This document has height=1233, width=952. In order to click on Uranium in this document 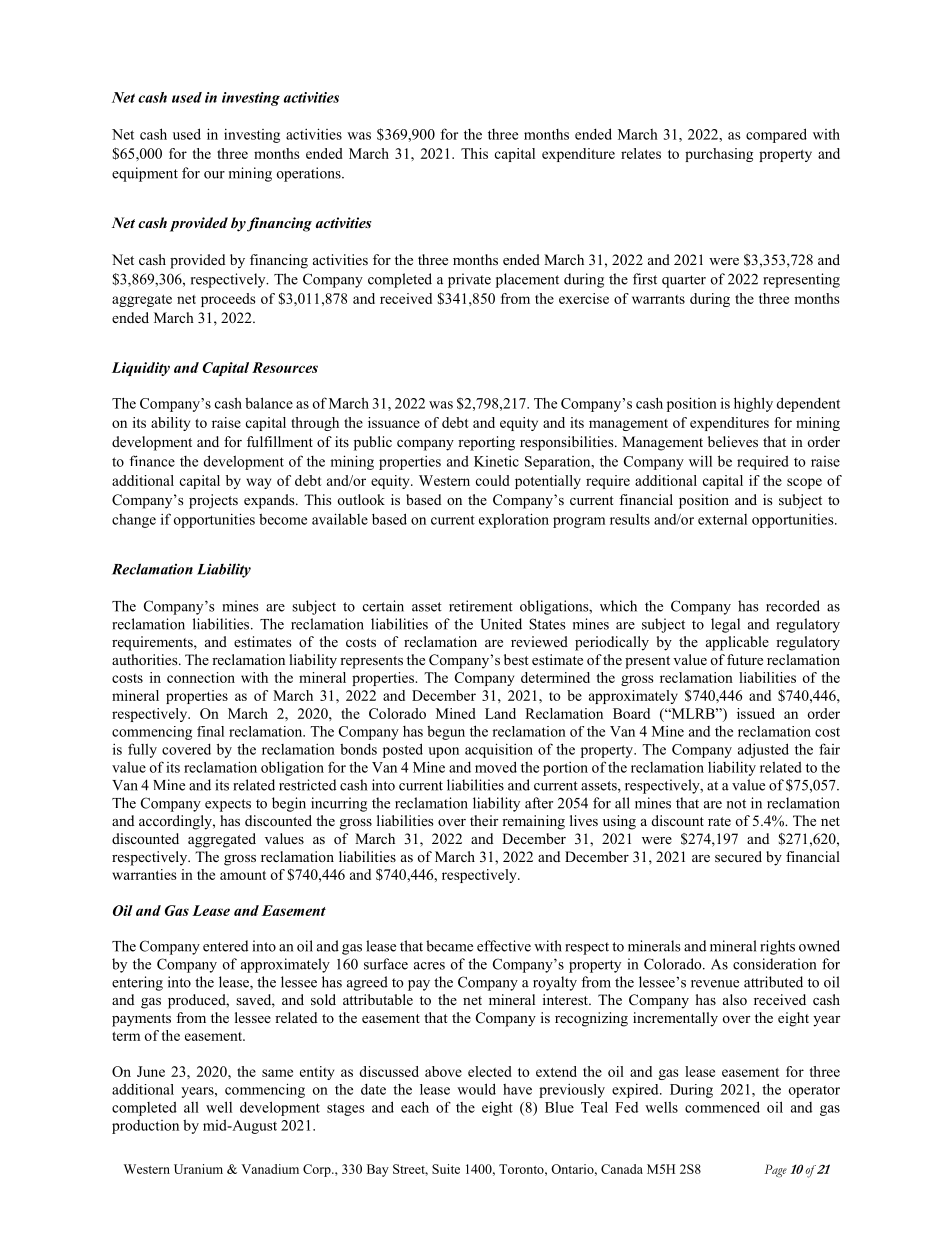, I will do `click(198, 1169)`.
